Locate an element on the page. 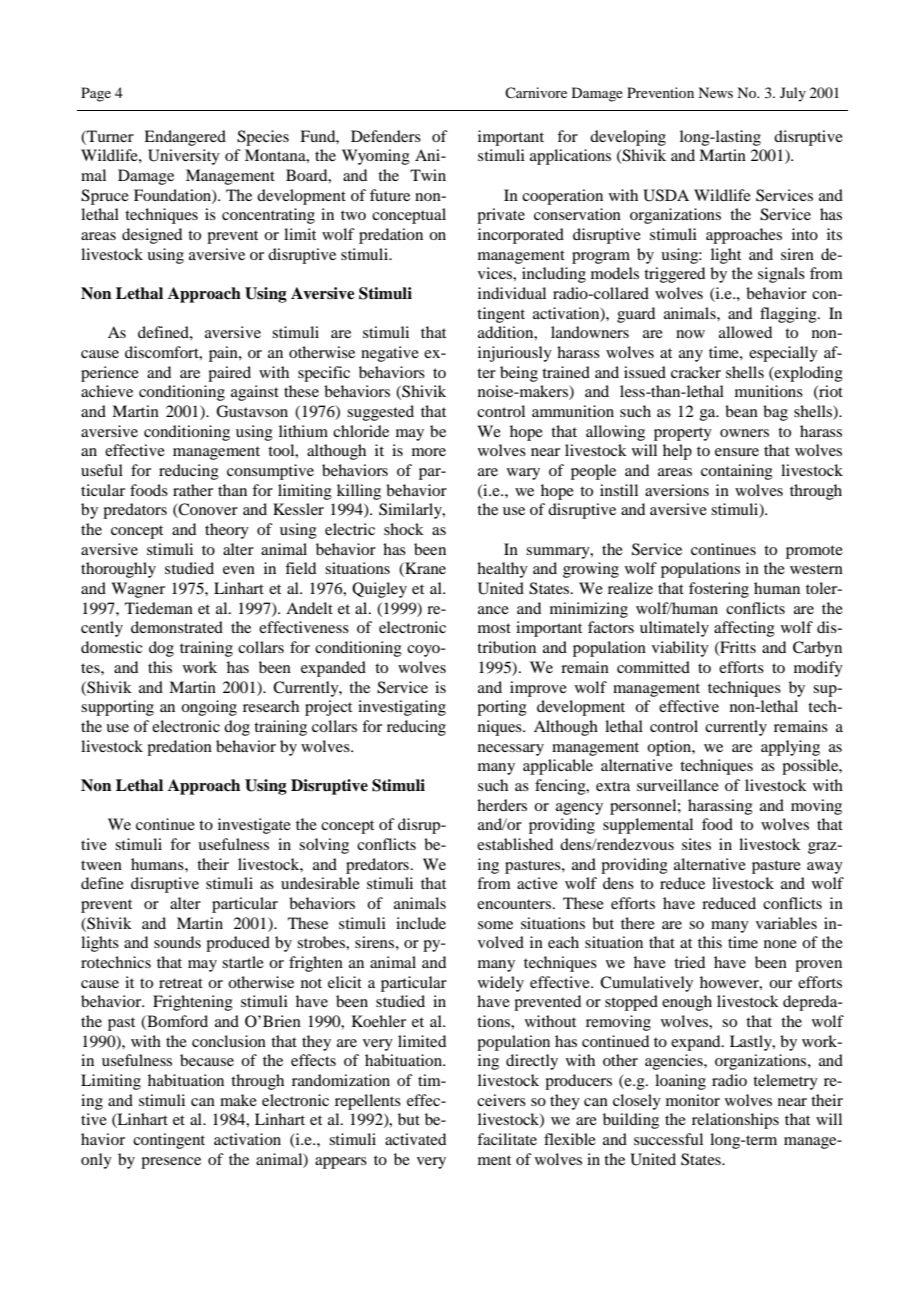 This page has height=1308, width=924. suggested is located at coordinates (380, 413).
